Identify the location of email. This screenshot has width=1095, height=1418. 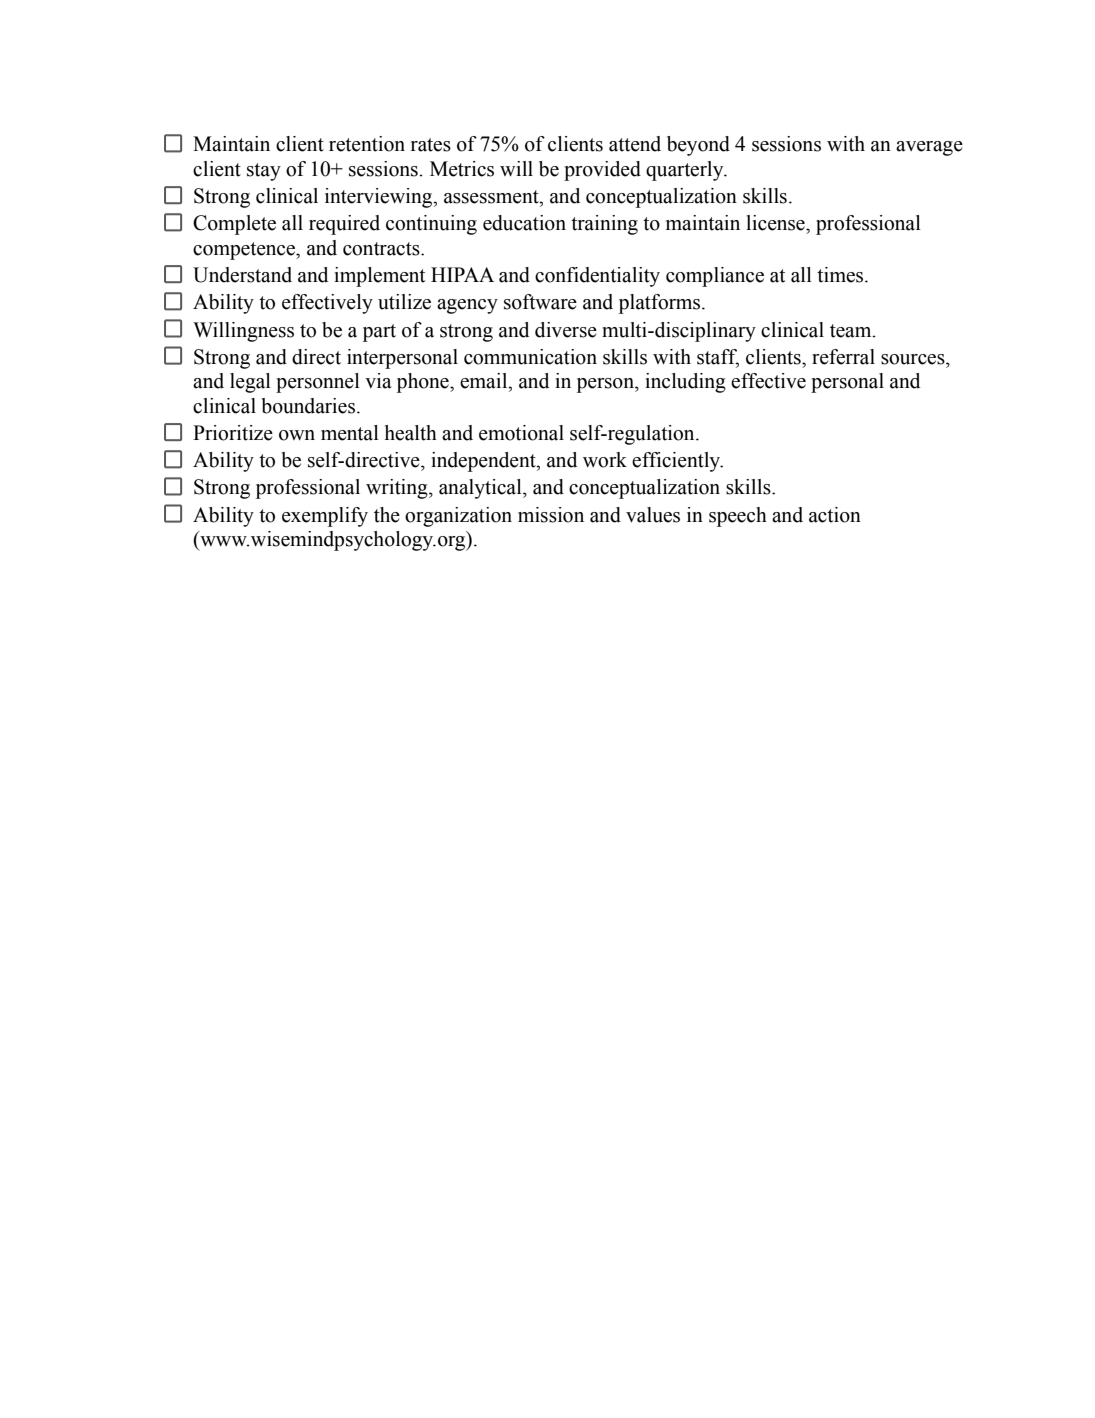
(485, 381).
